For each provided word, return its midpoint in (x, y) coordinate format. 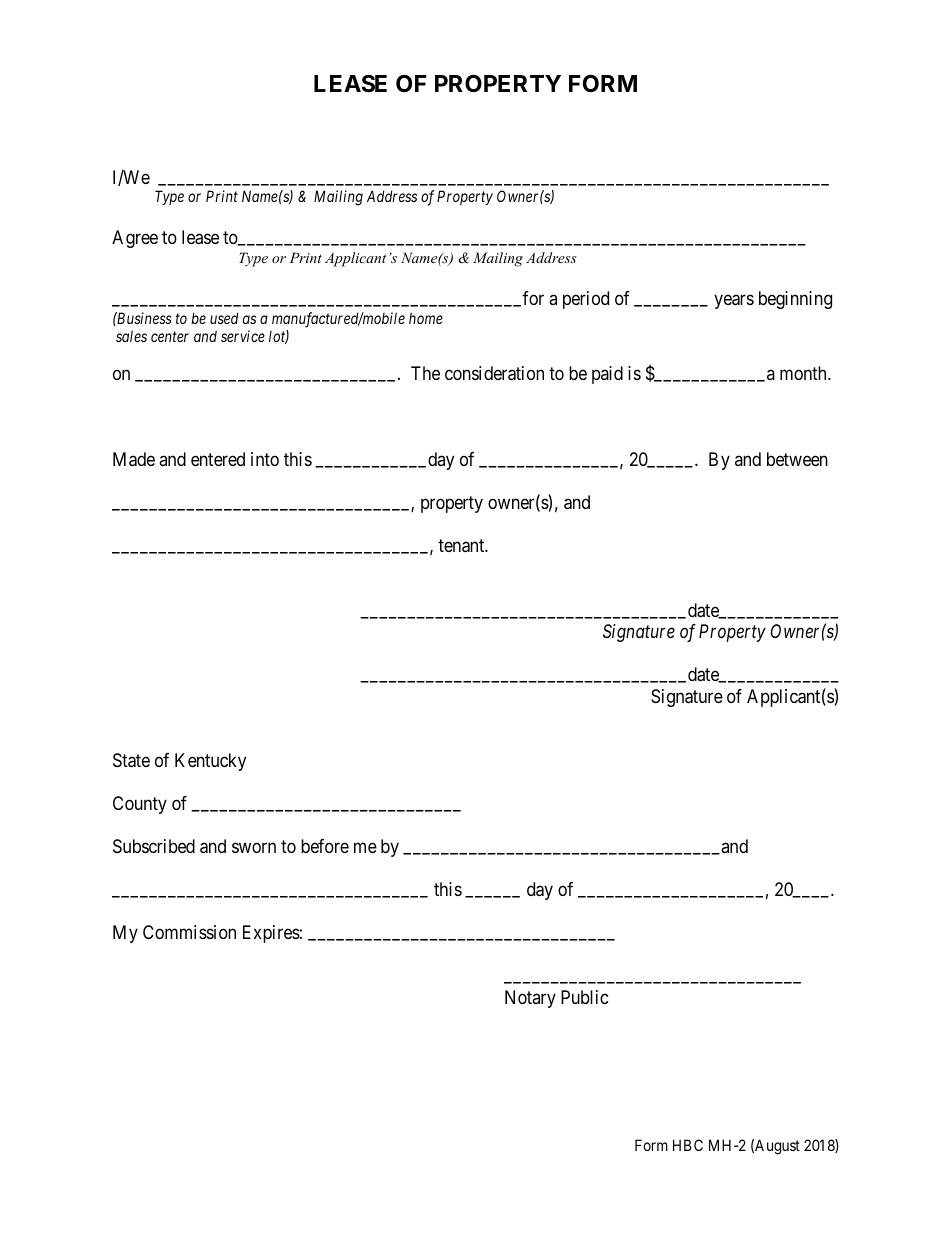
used (224, 318)
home (426, 318)
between (797, 459)
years (734, 302)
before (325, 846)
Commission (189, 932)
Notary (530, 999)
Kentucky (210, 762)
